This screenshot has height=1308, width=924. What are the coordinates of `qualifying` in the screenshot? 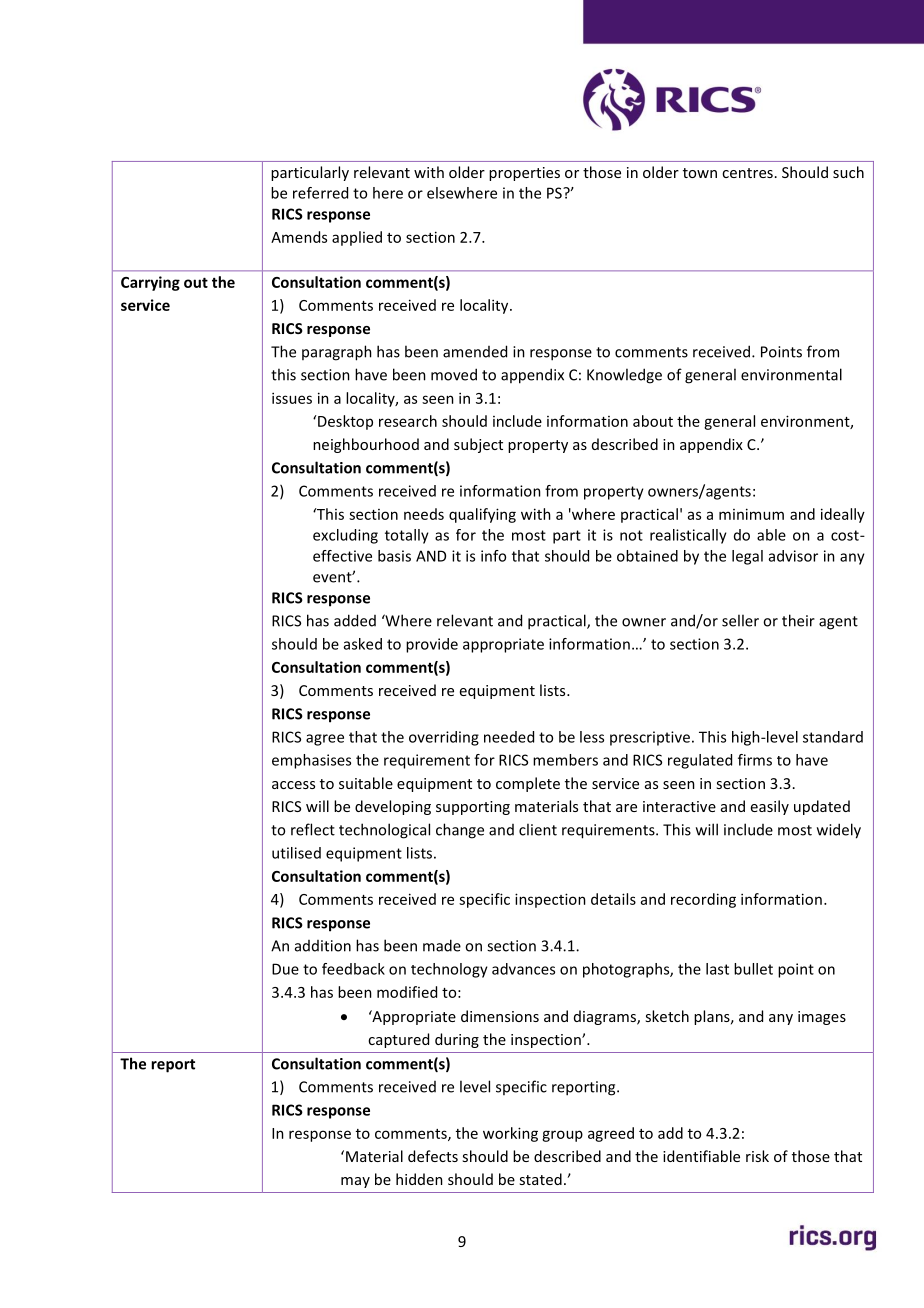 It's located at (482, 515).
